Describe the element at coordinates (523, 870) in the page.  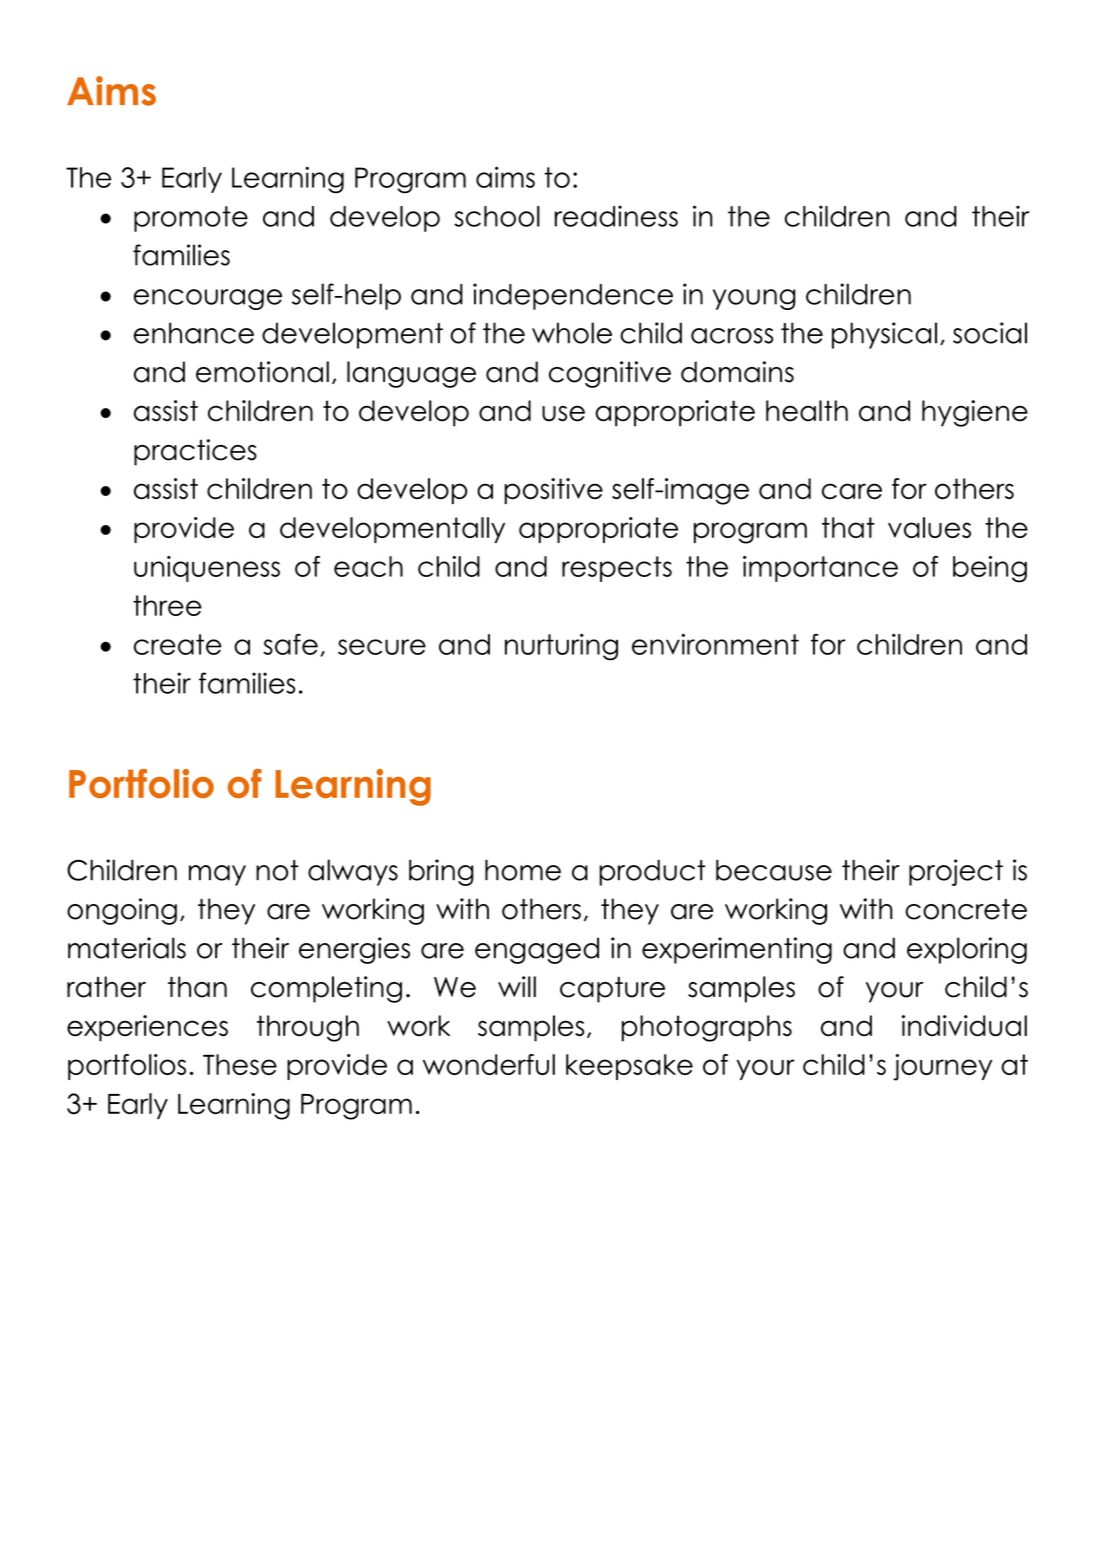
I see `home` at that location.
